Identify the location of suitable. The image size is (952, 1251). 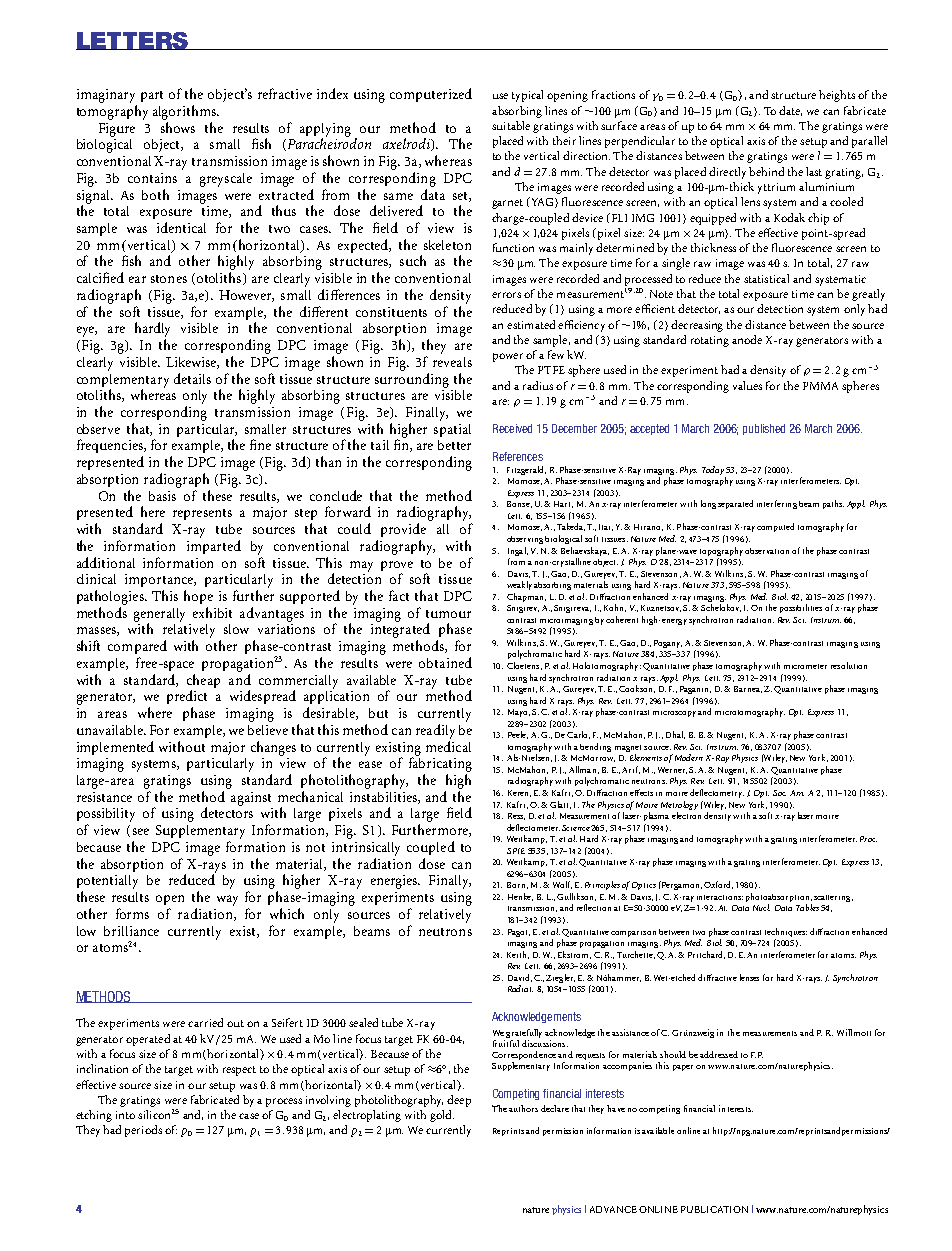
(511, 125).
